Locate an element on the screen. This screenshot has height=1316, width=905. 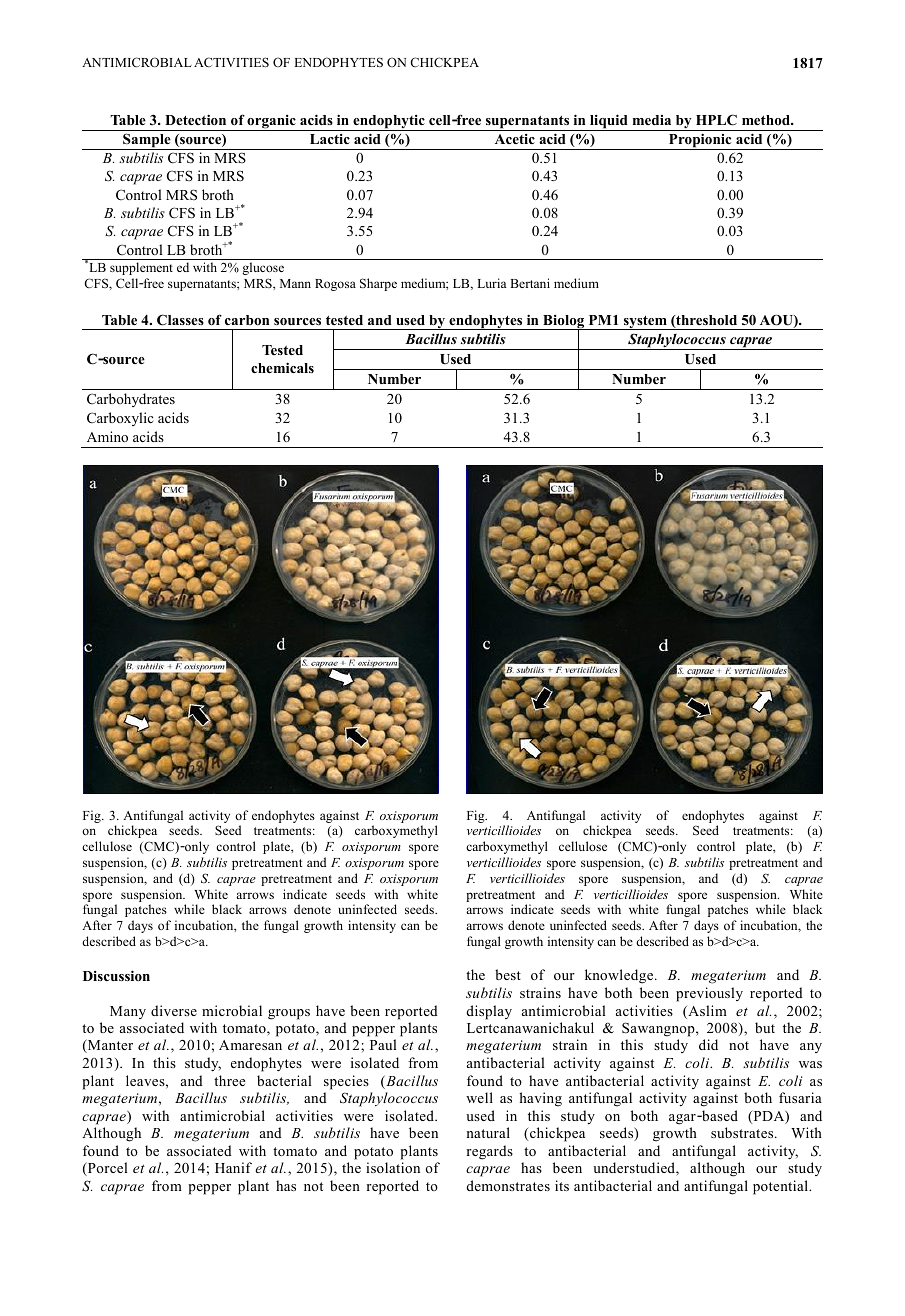
Detection is located at coordinates (195, 119).
